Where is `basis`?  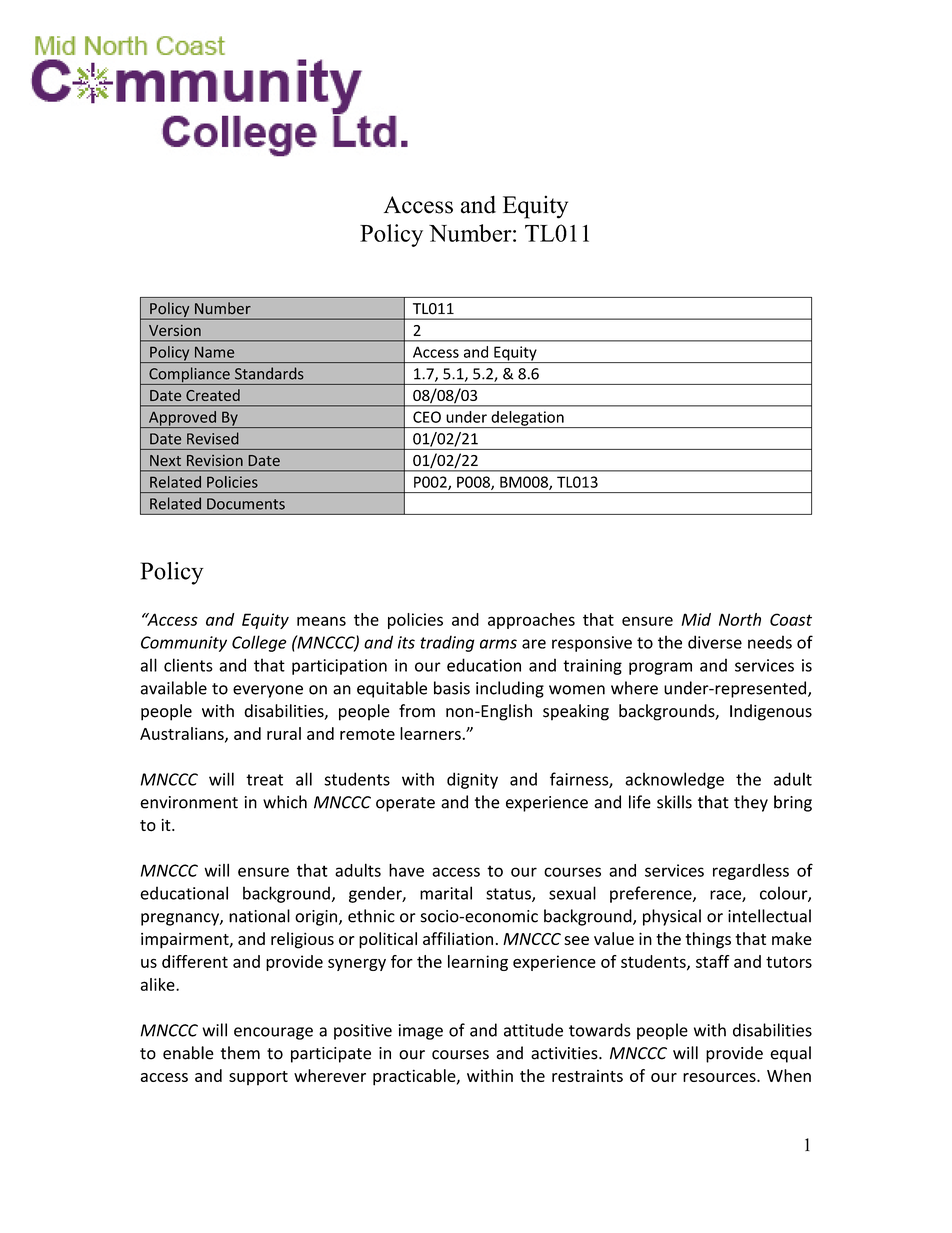
basis is located at coordinates (452, 688).
